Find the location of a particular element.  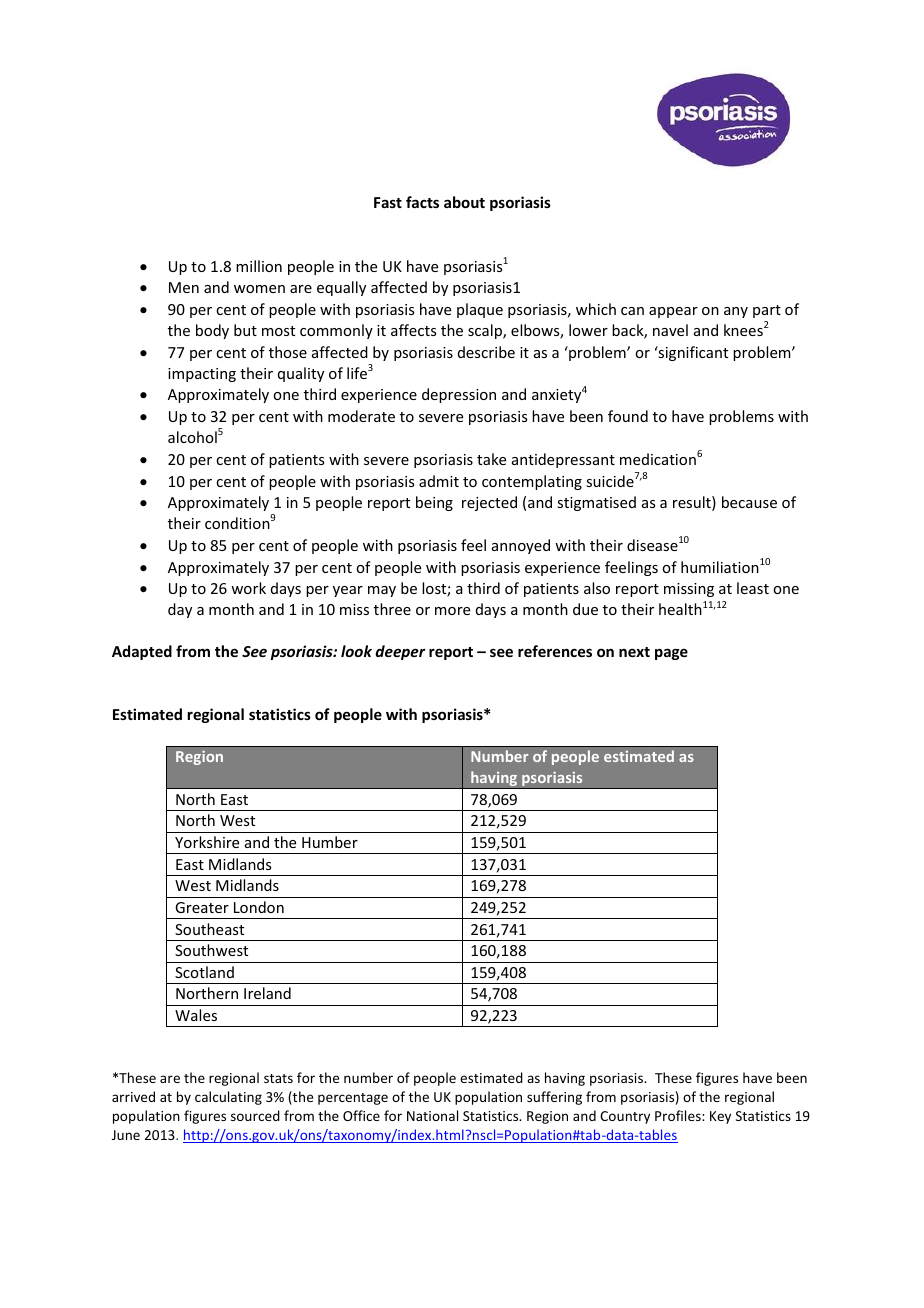

page is located at coordinates (671, 654).
